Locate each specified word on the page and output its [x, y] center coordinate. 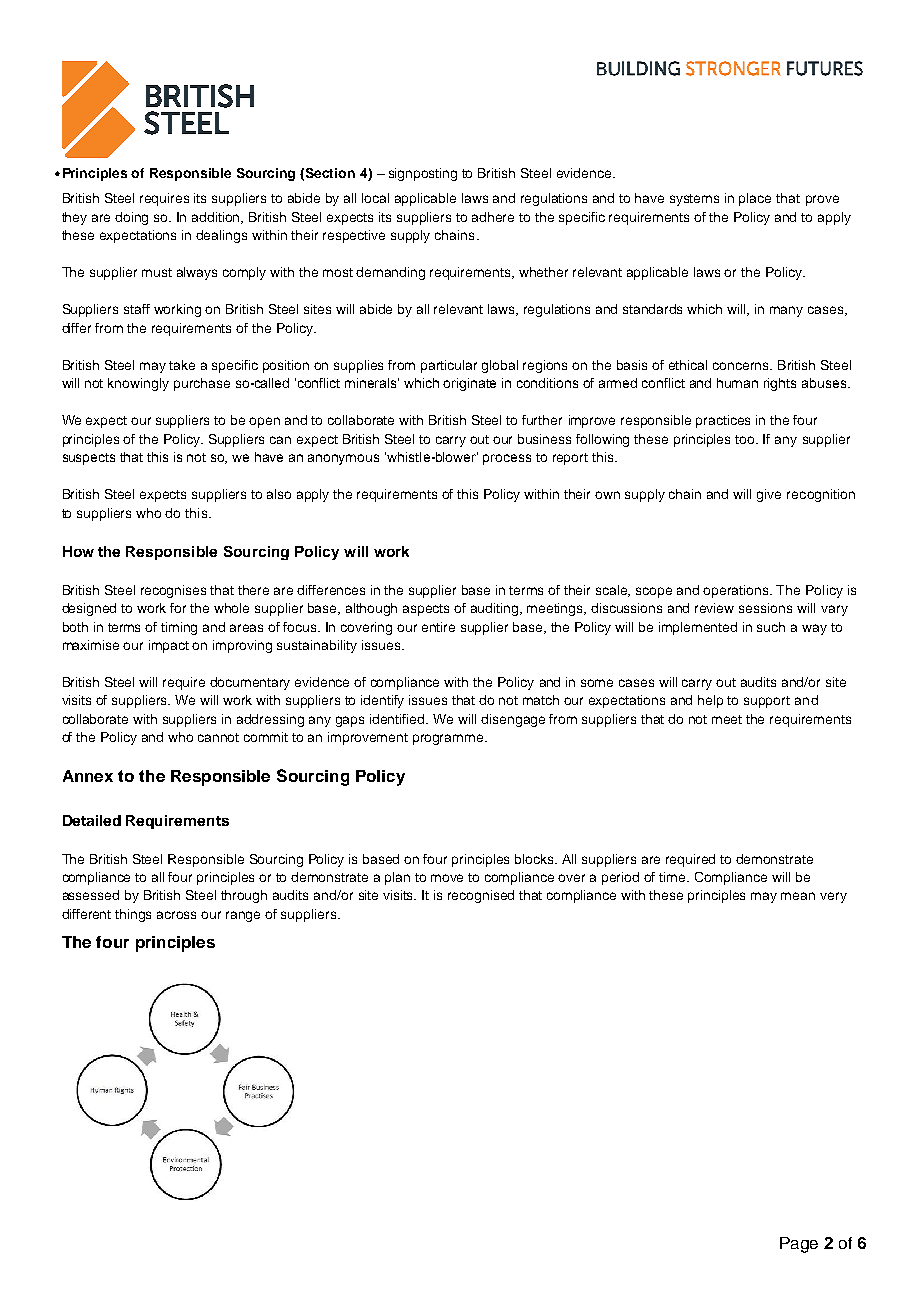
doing [131, 218]
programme [449, 739]
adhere [493, 217]
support [767, 702]
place [755, 199]
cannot [218, 737]
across [176, 915]
